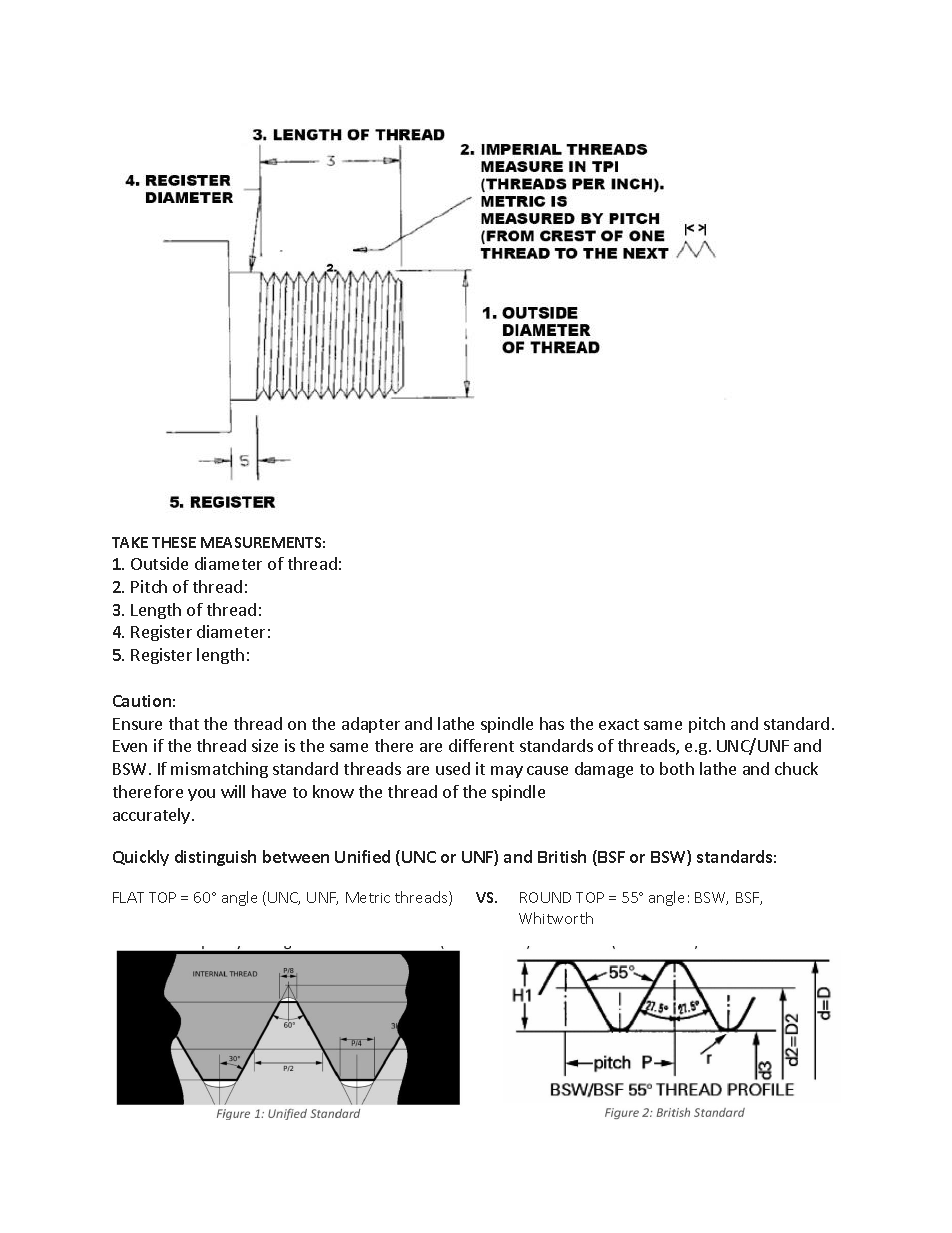  Describe the element at coordinates (619, 724) in the screenshot. I see `exact` at that location.
